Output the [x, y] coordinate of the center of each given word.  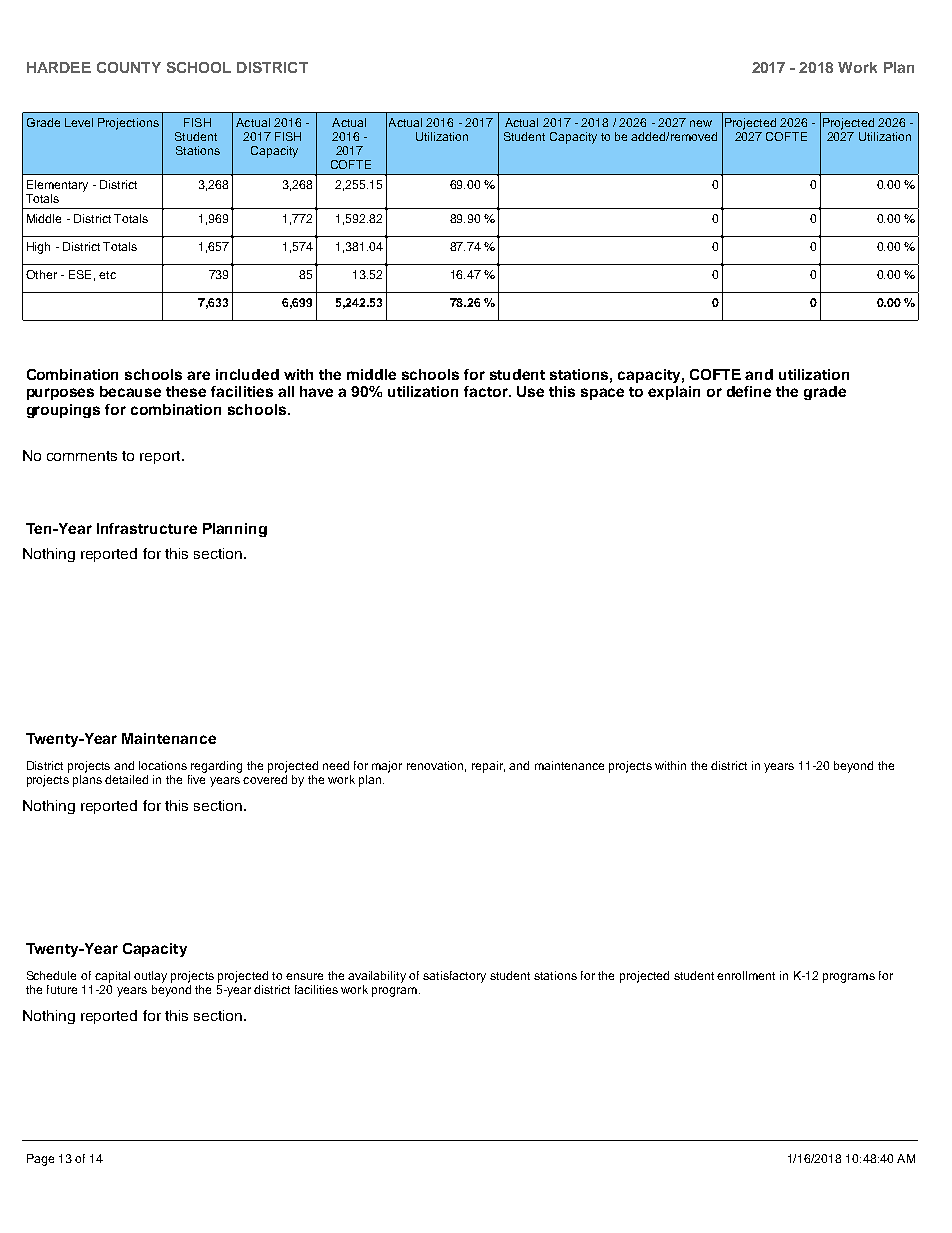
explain [674, 393]
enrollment [746, 975]
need [336, 765]
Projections [128, 124]
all [286, 391]
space [602, 394]
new [701, 123]
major [387, 767]
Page [40, 1160]
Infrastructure [147, 528]
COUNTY [129, 67]
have [316, 391]
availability [377, 977]
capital [112, 977]
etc [107, 275]
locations [163, 765]
